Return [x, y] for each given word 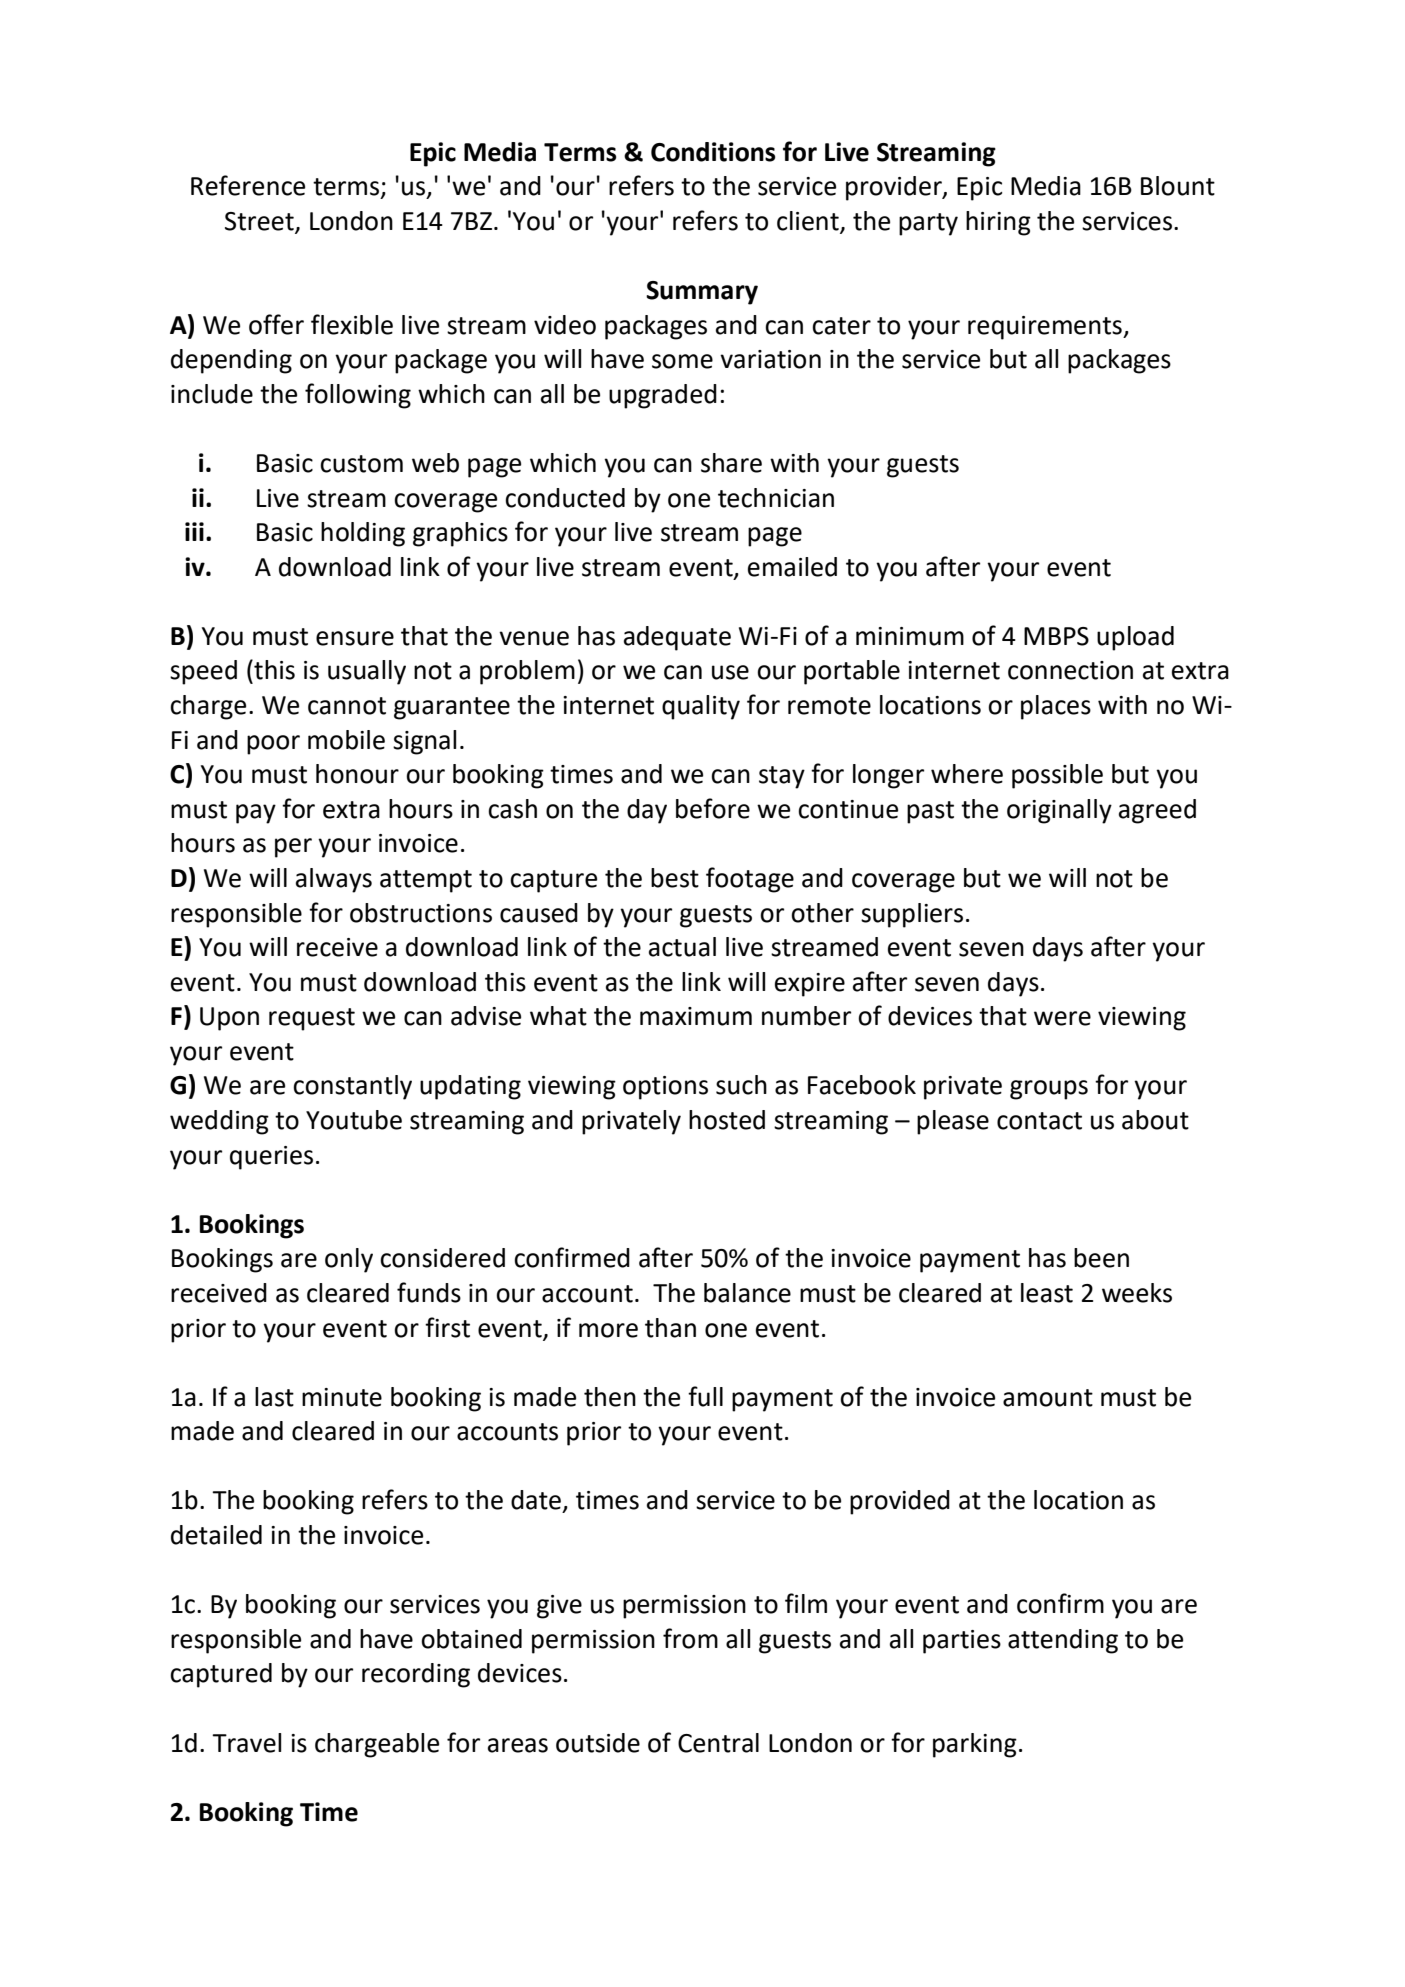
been [1101, 1258]
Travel [246, 1743]
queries [271, 1158]
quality [701, 707]
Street [260, 222]
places [1056, 707]
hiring [998, 223]
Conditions [713, 152]
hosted [727, 1120]
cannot [347, 706]
